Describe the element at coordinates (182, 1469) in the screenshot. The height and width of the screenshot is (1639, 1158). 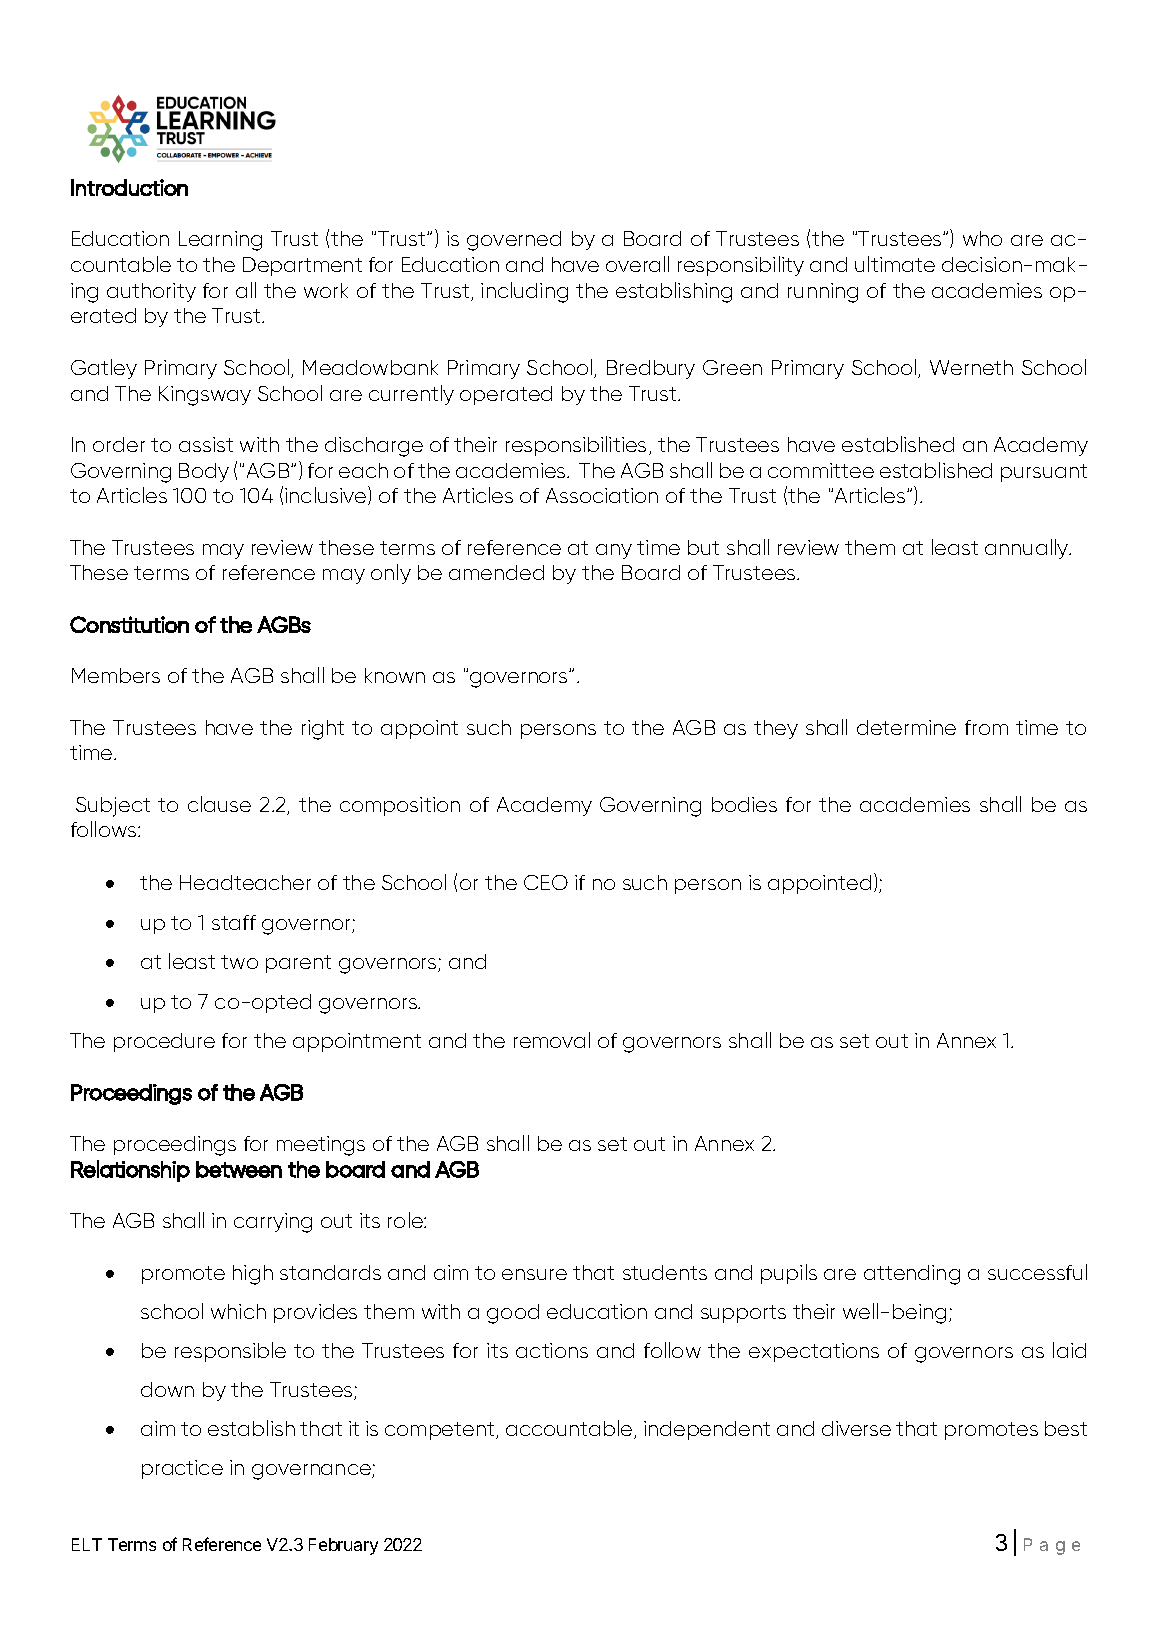
I see `practice` at that location.
